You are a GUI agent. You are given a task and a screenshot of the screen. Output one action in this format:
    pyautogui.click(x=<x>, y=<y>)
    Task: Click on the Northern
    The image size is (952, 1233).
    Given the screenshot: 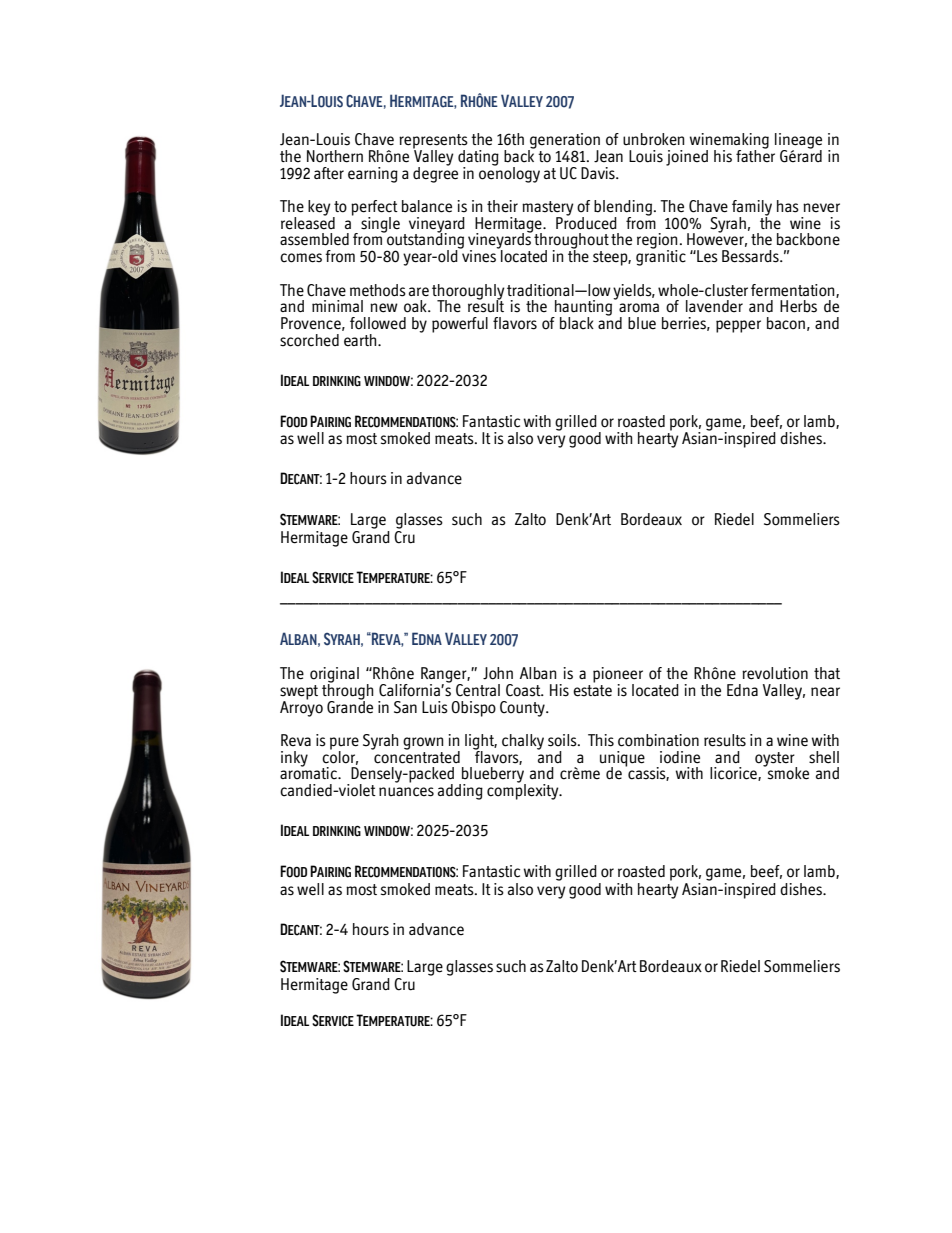 What is the action you would take?
    pyautogui.click(x=335, y=156)
